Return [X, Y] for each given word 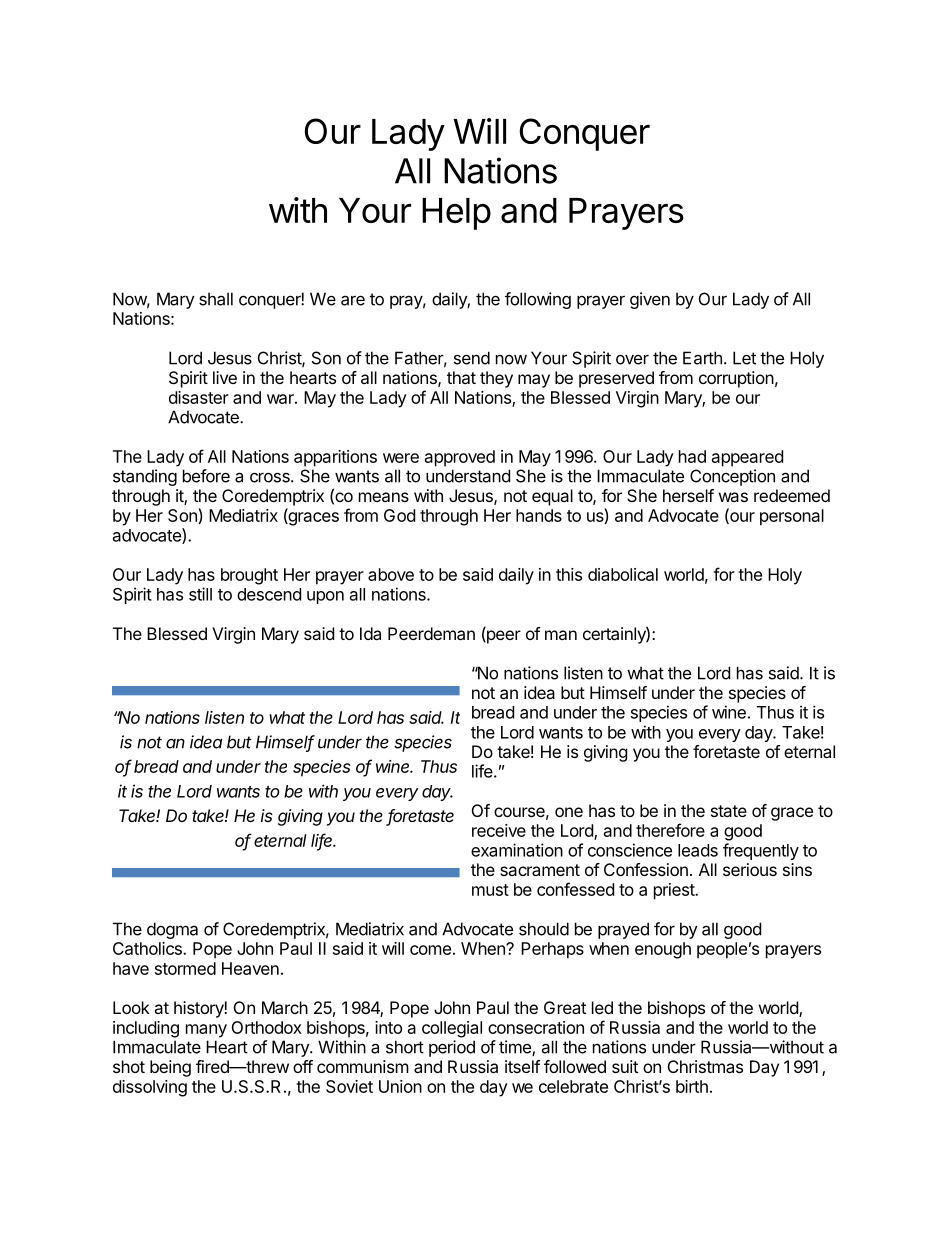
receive [499, 830]
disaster [199, 397]
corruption [736, 379]
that [461, 377]
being [170, 1068]
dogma [172, 930]
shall [216, 299]
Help [456, 214]
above [391, 574]
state [729, 811]
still [200, 594]
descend [269, 594]
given [650, 300]
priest [675, 891]
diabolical [623, 574]
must [490, 890]
